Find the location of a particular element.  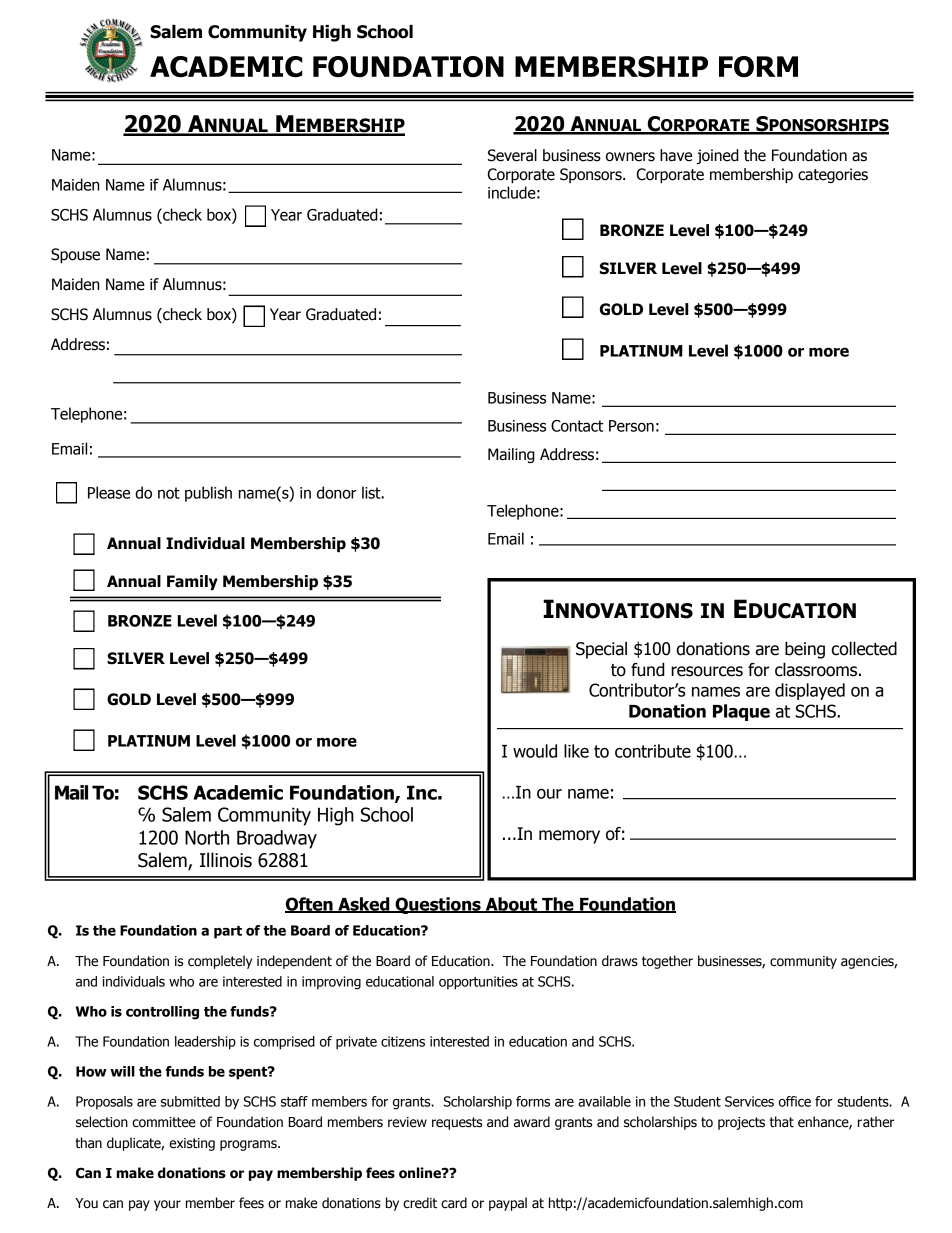

Contact is located at coordinates (577, 426).
